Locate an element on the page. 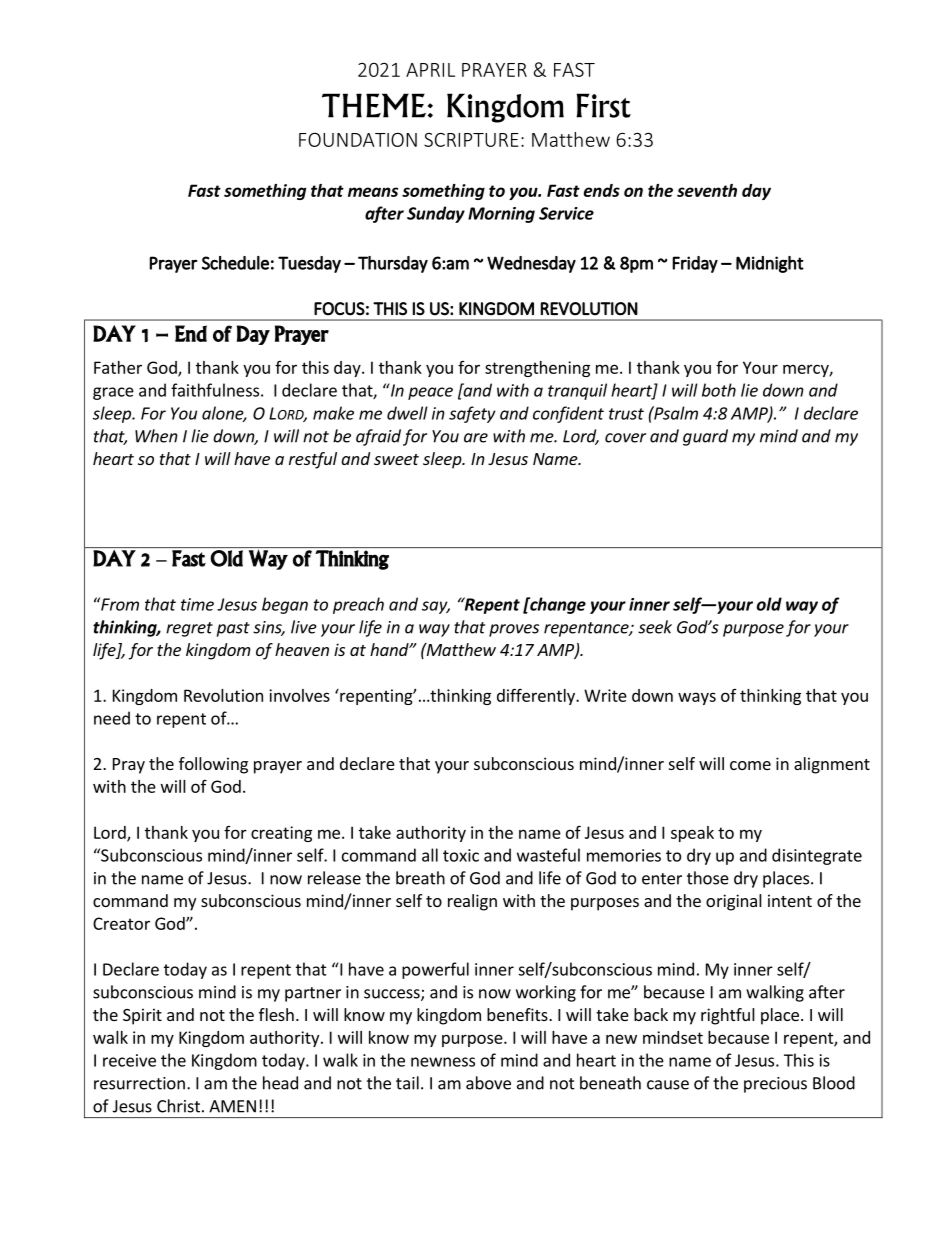 Image resolution: width=952 pixels, height=1233 pixels. proves is located at coordinates (514, 630).
